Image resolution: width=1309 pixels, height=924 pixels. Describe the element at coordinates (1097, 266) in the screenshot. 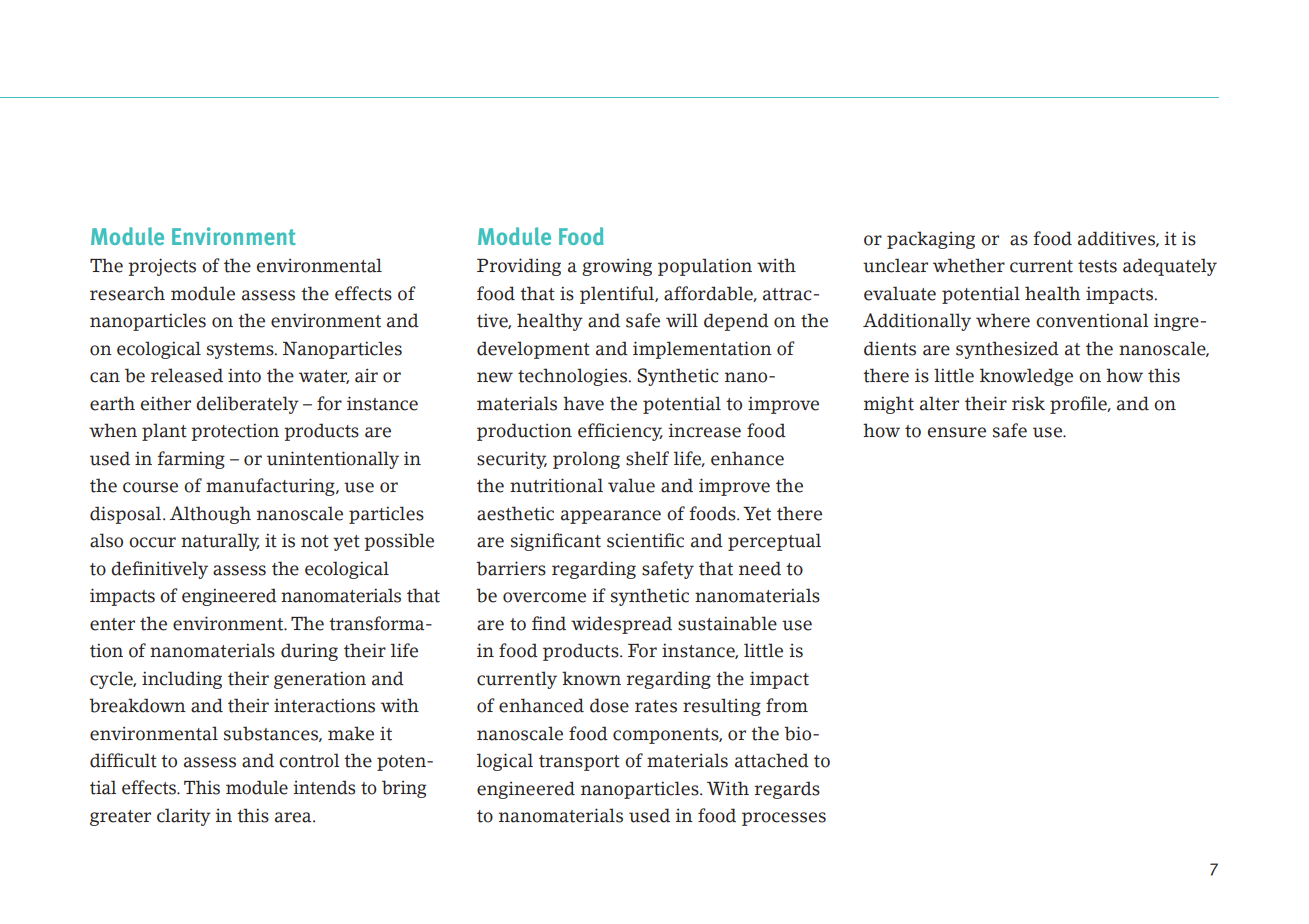

I see `tests` at that location.
